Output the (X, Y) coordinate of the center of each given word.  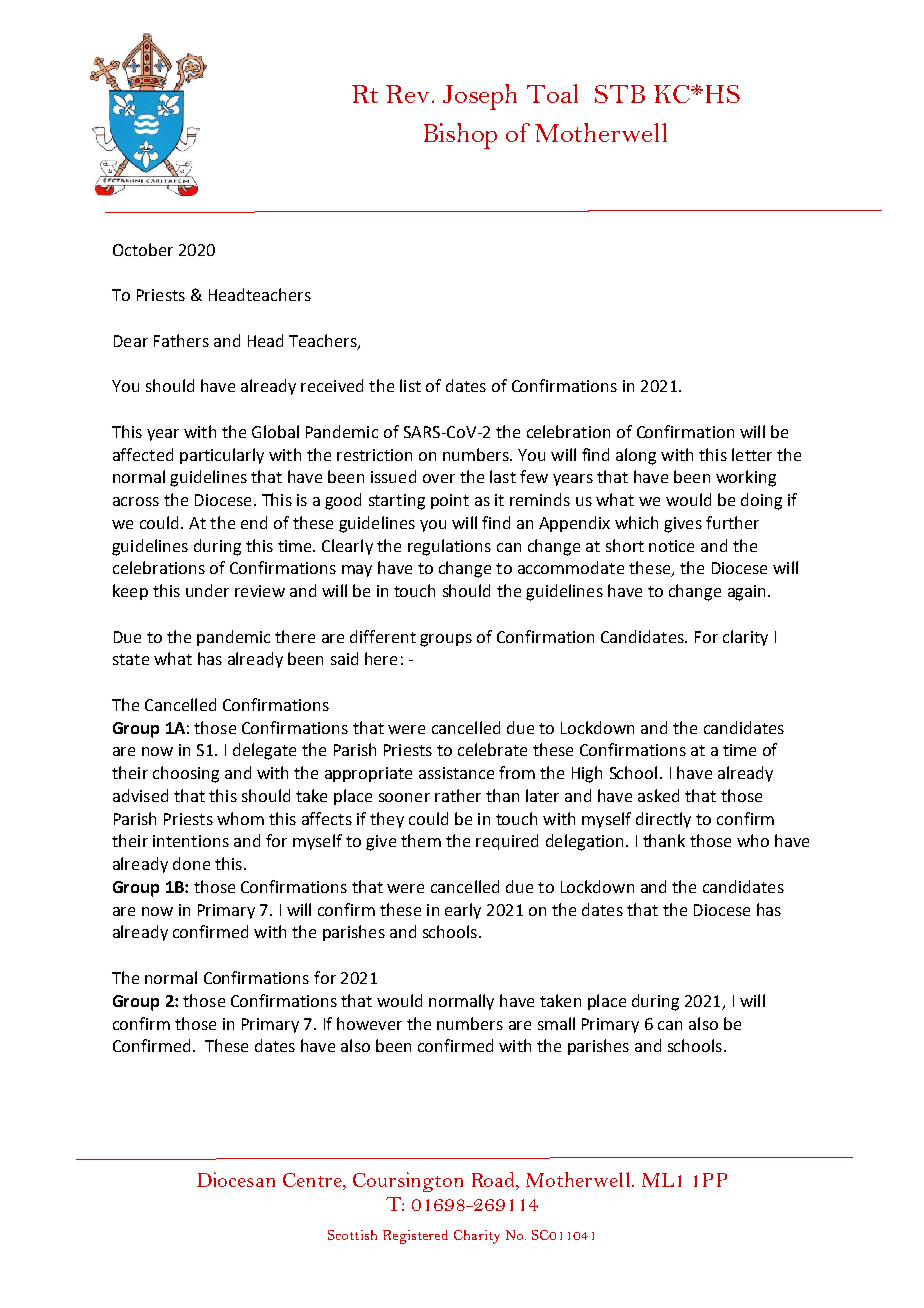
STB (620, 94)
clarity (745, 638)
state (131, 659)
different (383, 636)
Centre (313, 1181)
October (143, 249)
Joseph (480, 97)
